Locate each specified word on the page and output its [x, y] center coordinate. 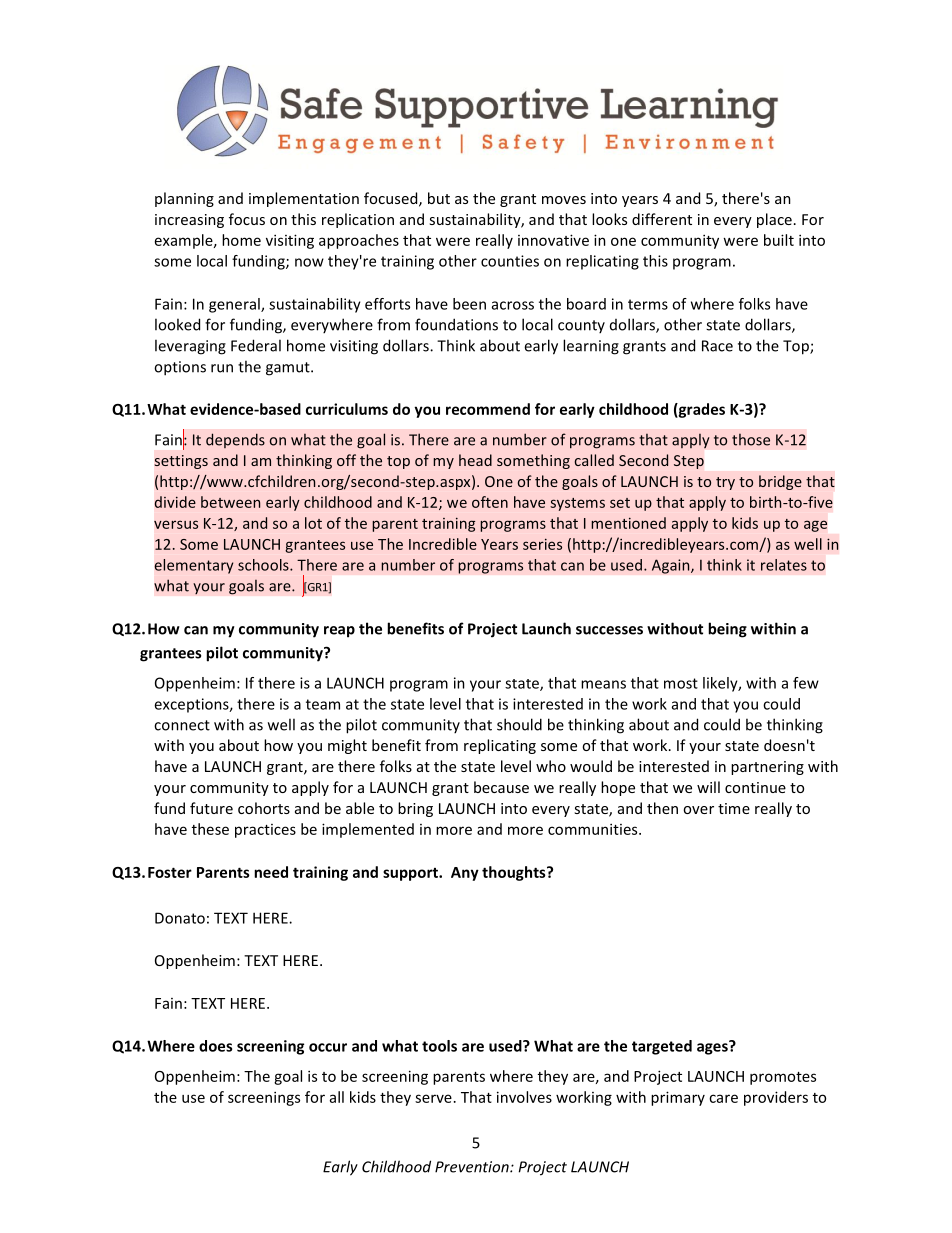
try [725, 483]
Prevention [473, 1167]
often [490, 502]
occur [328, 1047]
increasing [189, 221]
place [774, 220]
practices [265, 831]
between [230, 502]
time [734, 808]
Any [465, 874]
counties [510, 261]
